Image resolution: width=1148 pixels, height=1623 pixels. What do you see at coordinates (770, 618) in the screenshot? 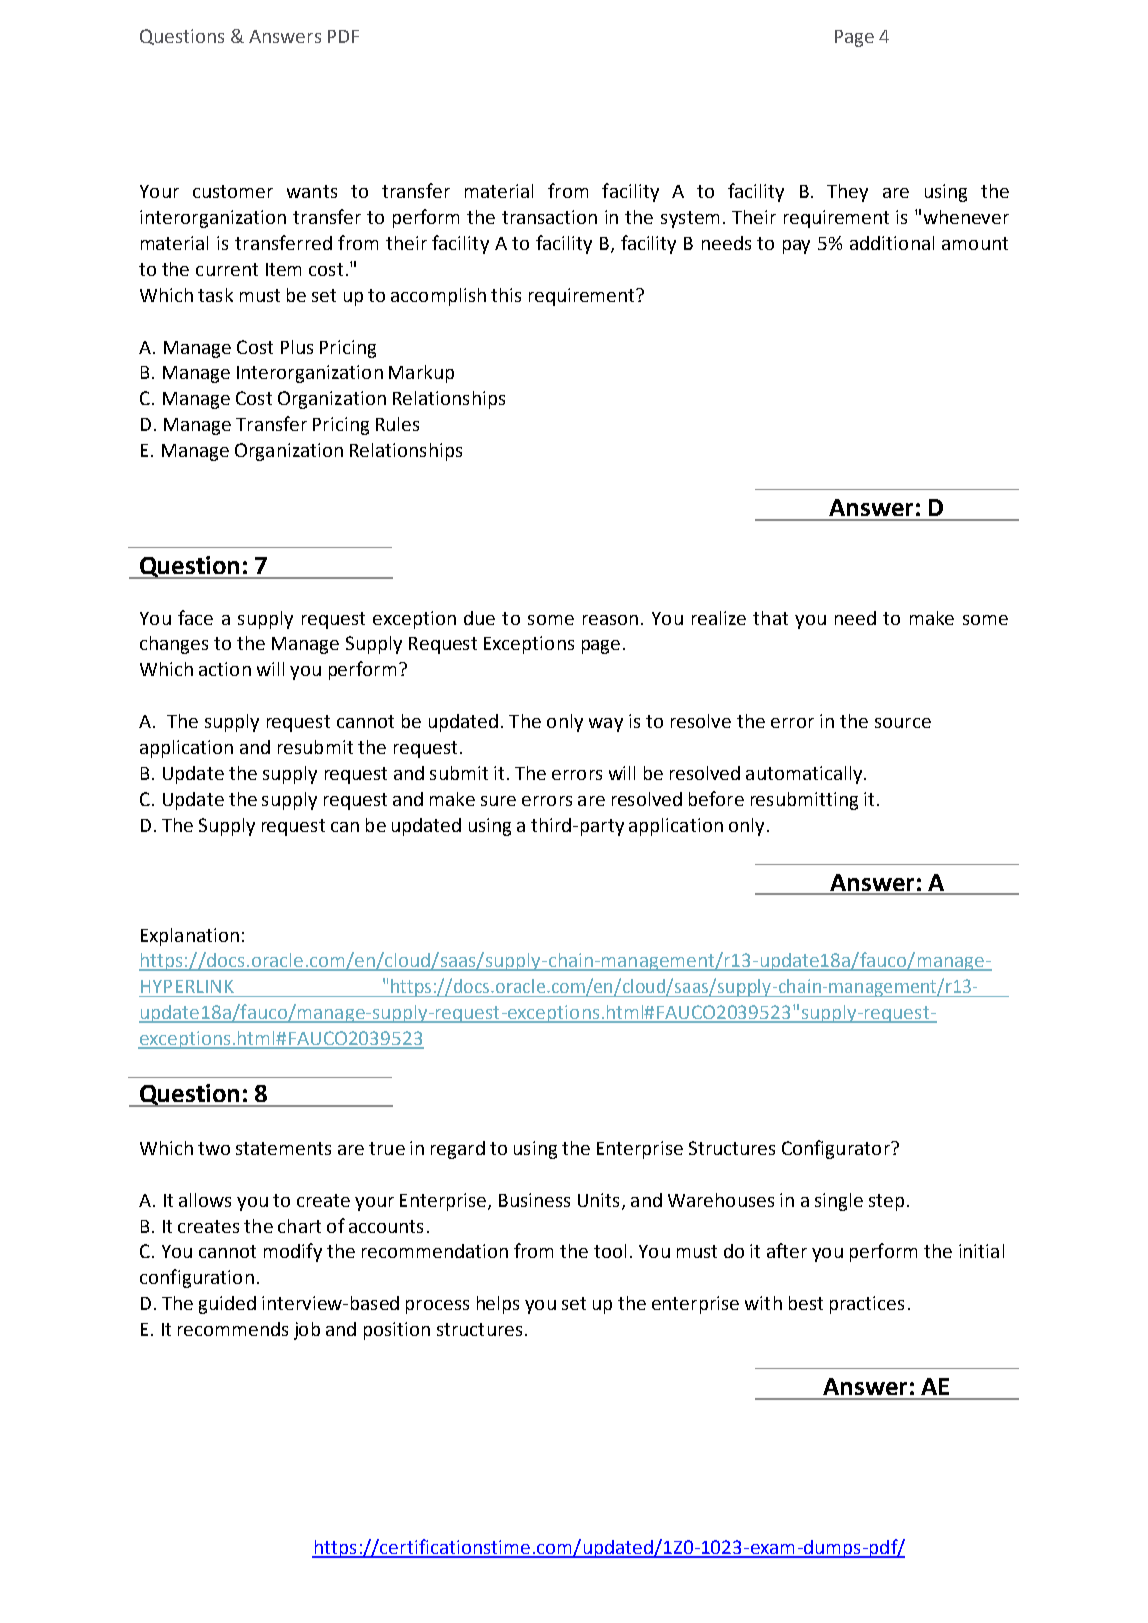
I see `that` at bounding box center [770, 618].
